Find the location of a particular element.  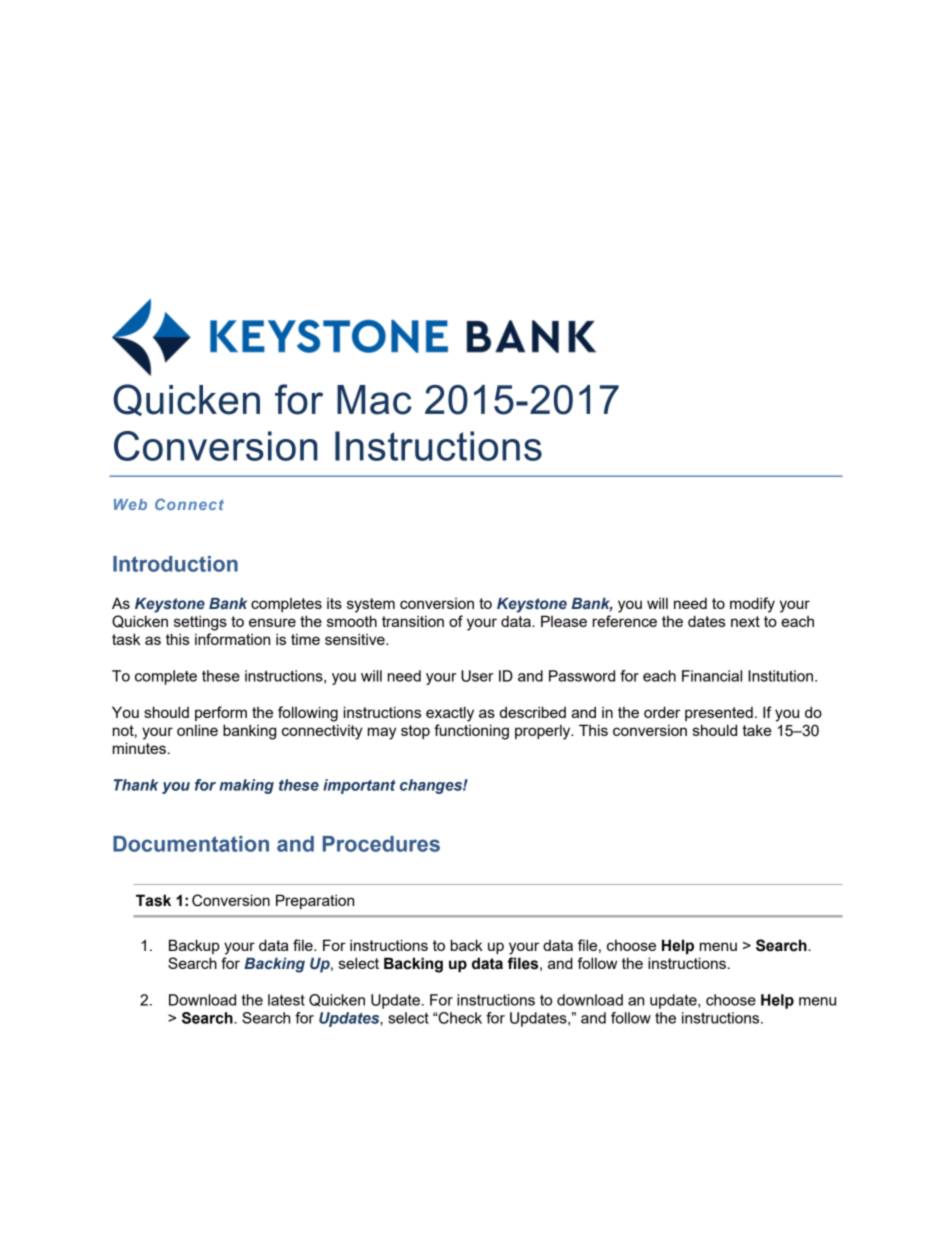

modify is located at coordinates (752, 605).
